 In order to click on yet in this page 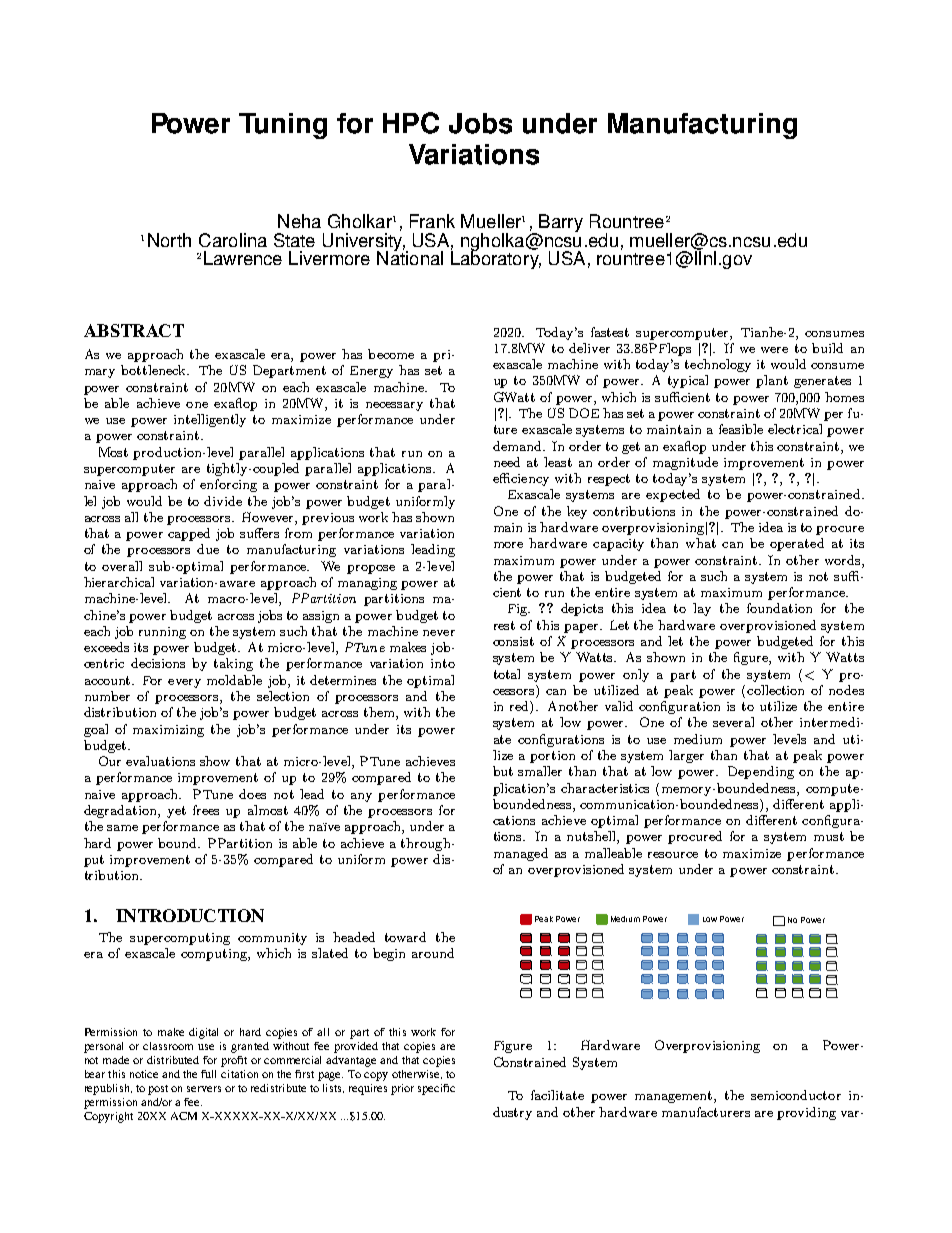, I will do `click(176, 812)`.
